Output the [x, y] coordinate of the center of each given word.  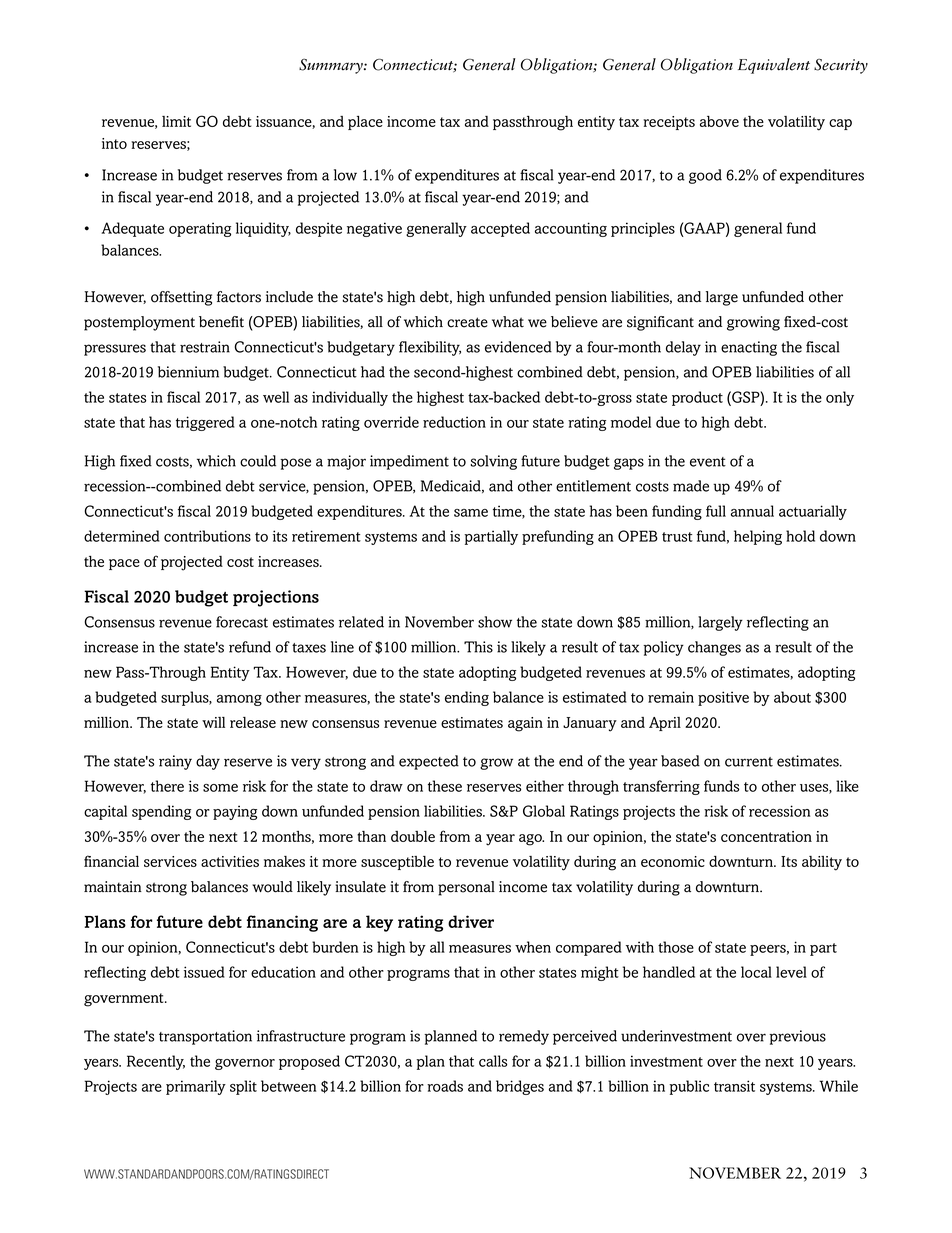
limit [176, 121]
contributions [207, 536]
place [365, 123]
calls [493, 1061]
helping [758, 537]
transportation [205, 1037]
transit [734, 1086]
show [495, 622]
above [719, 121]
